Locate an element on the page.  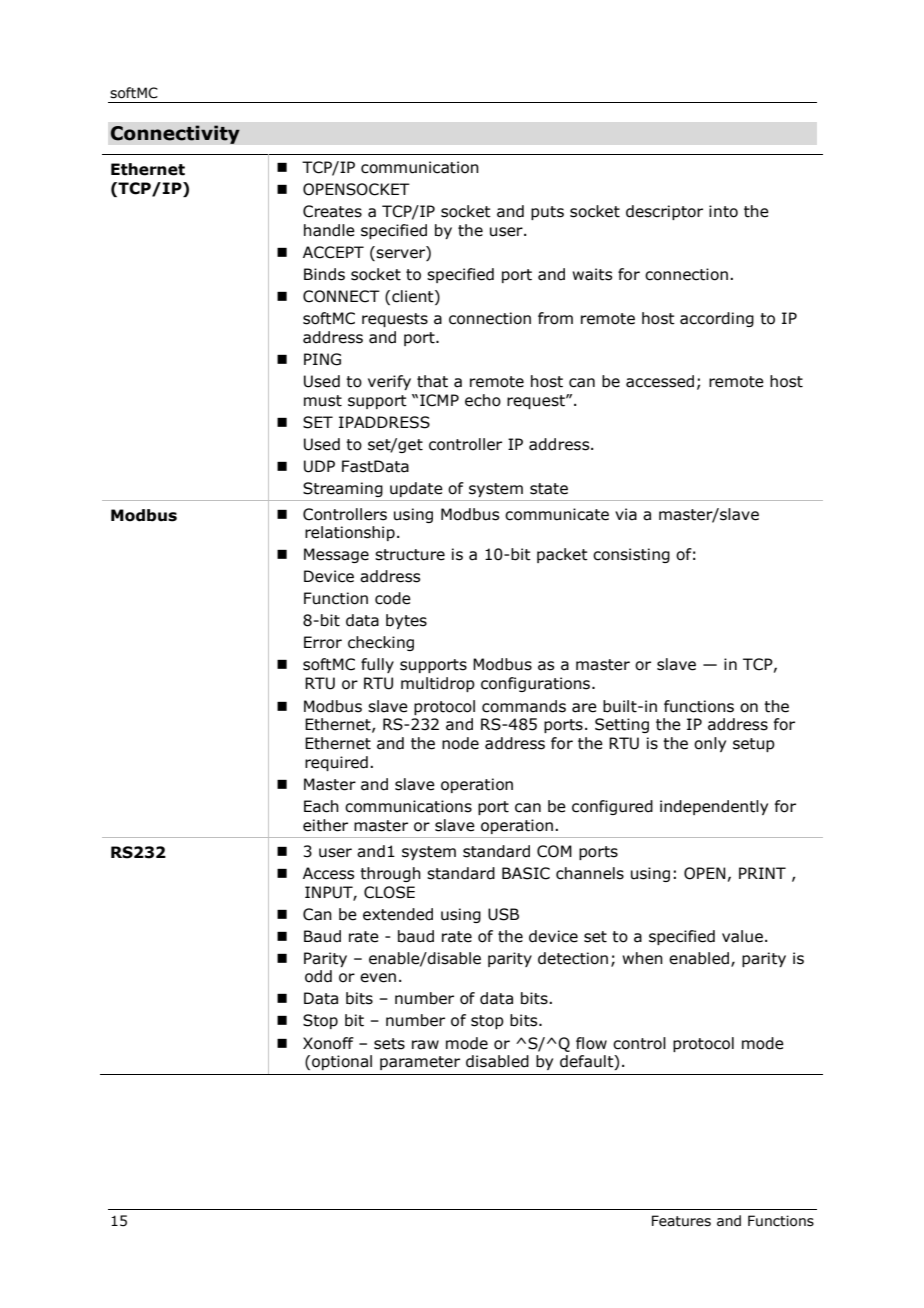
relationship is located at coordinates (350, 533).
